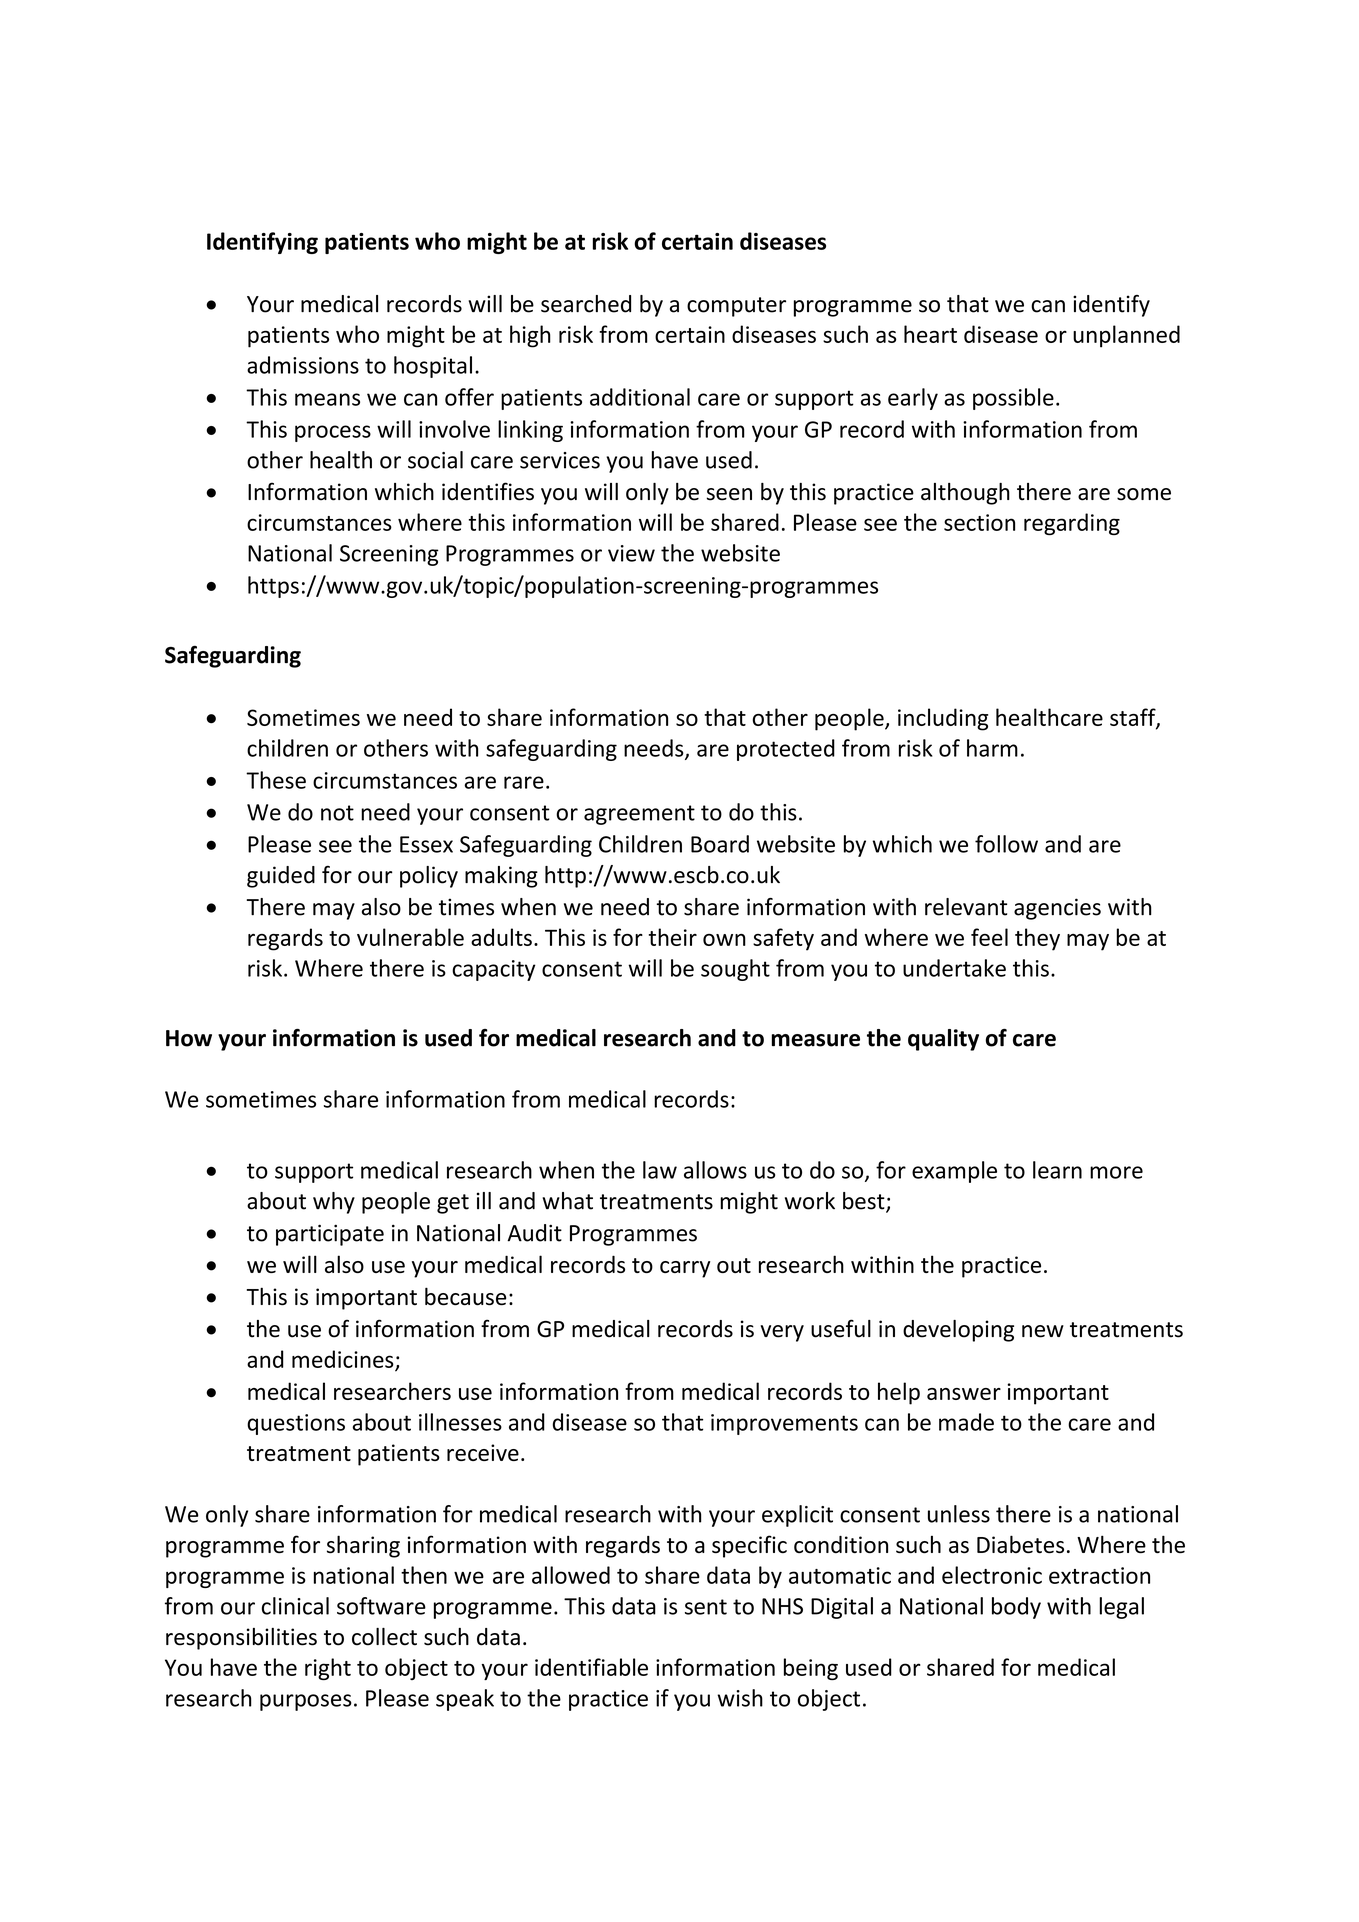 The width and height of the screenshot is (1359, 1922). Describe the element at coordinates (784, 1424) in the screenshot. I see `improvements` at that location.
